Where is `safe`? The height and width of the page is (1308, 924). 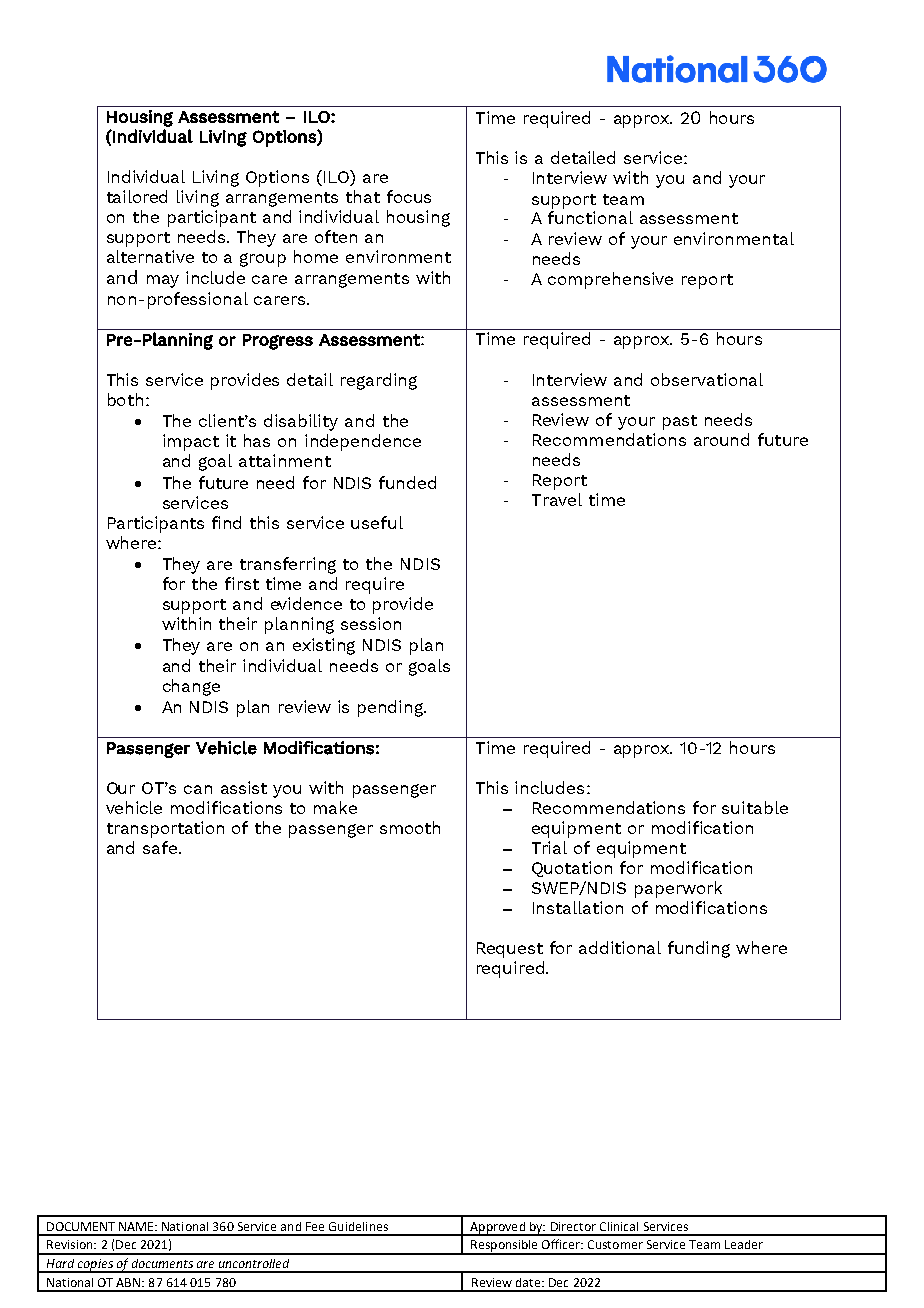
safe is located at coordinates (160, 847).
